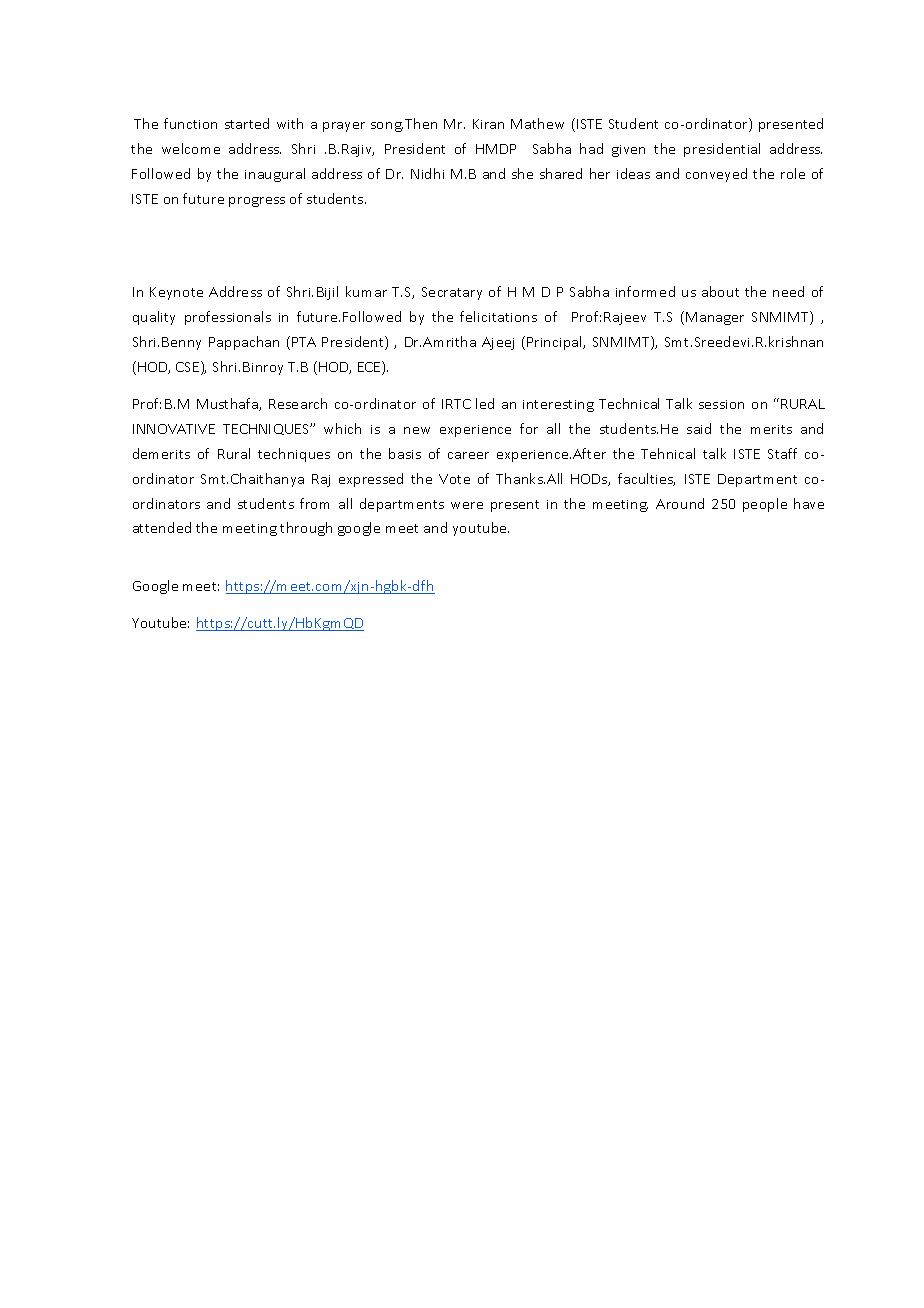  Describe the element at coordinates (765, 505) in the image. I see `people` at that location.
